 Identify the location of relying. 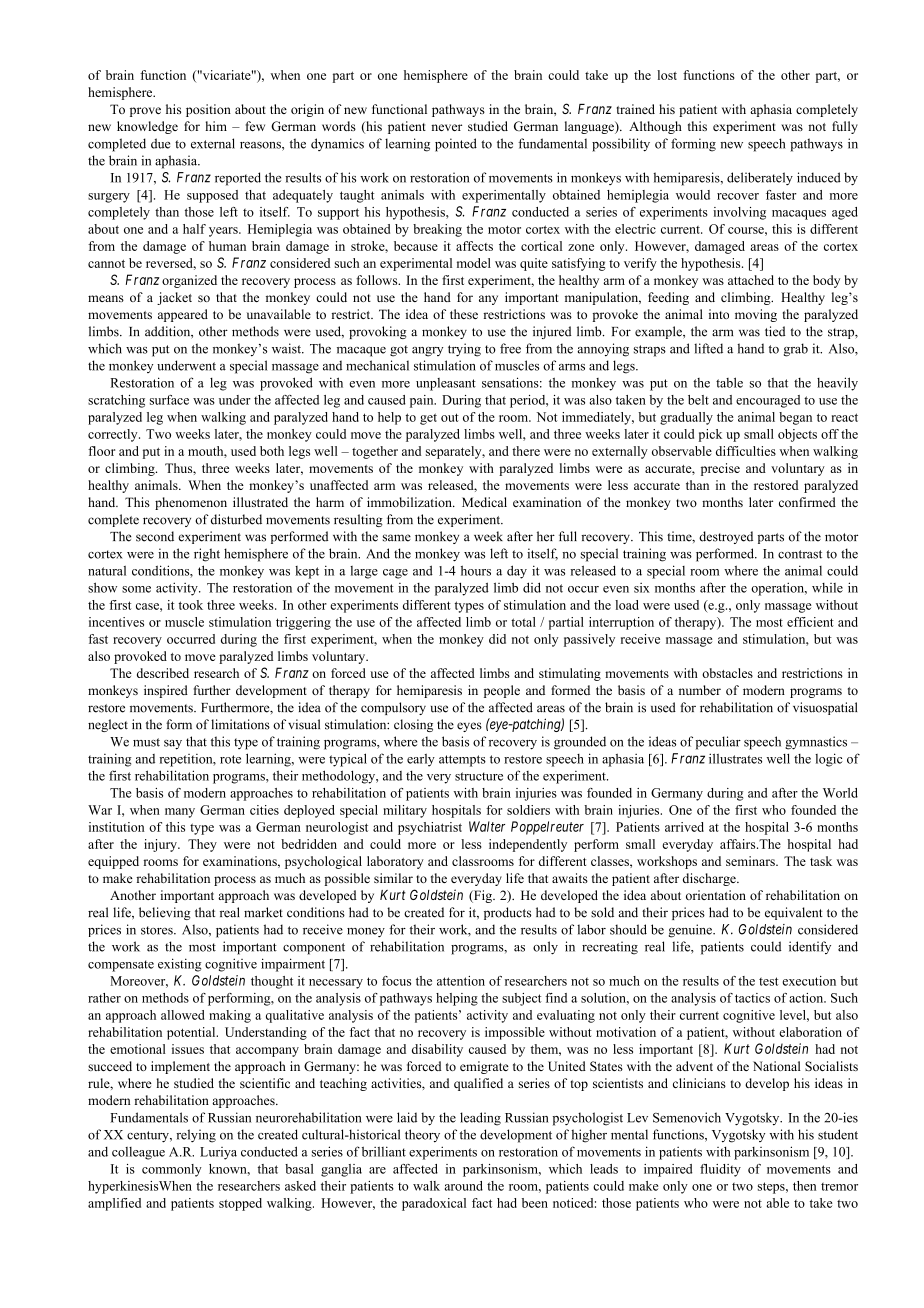
(196, 1136).
